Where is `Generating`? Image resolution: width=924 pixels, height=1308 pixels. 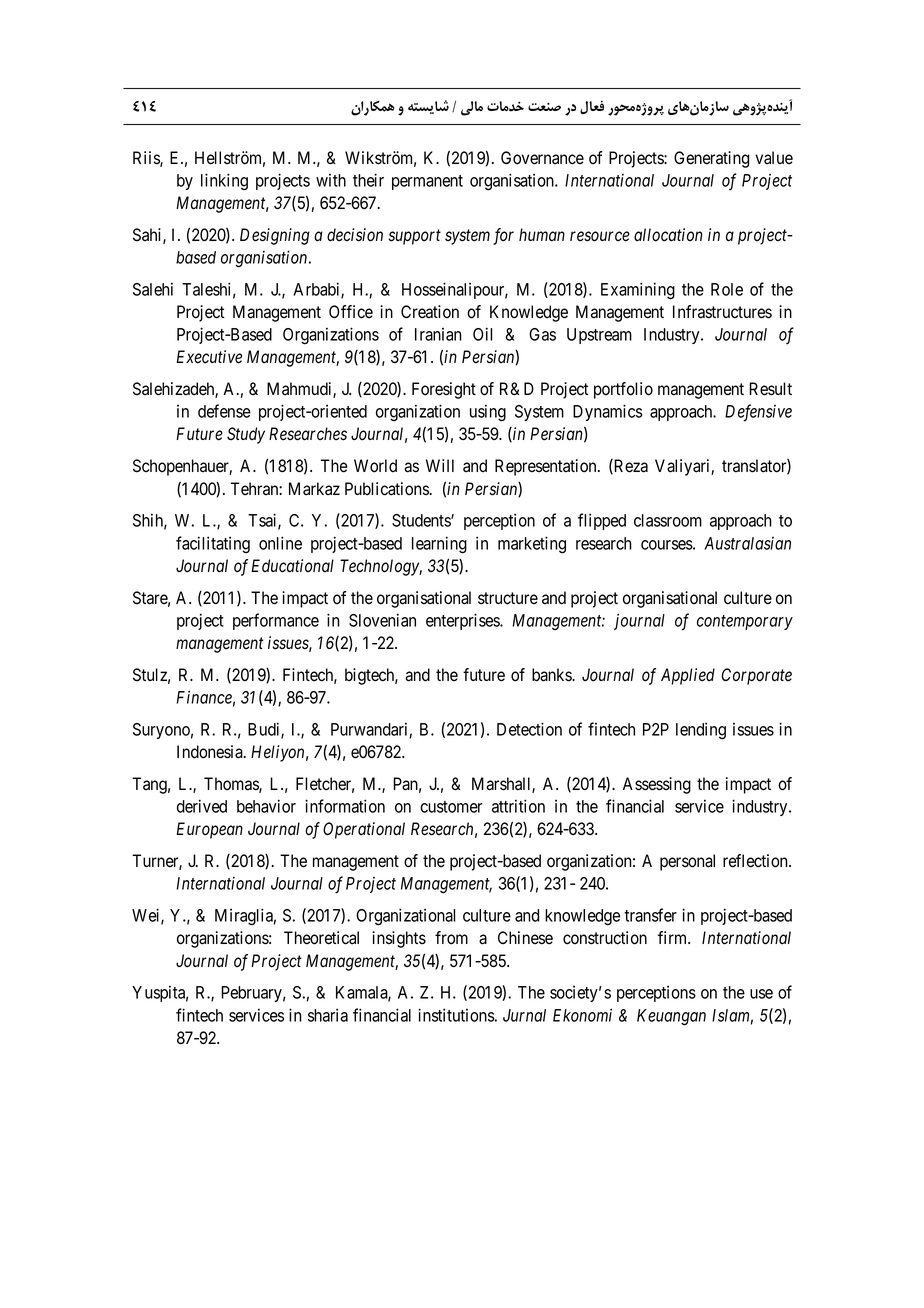 Generating is located at coordinates (711, 159).
